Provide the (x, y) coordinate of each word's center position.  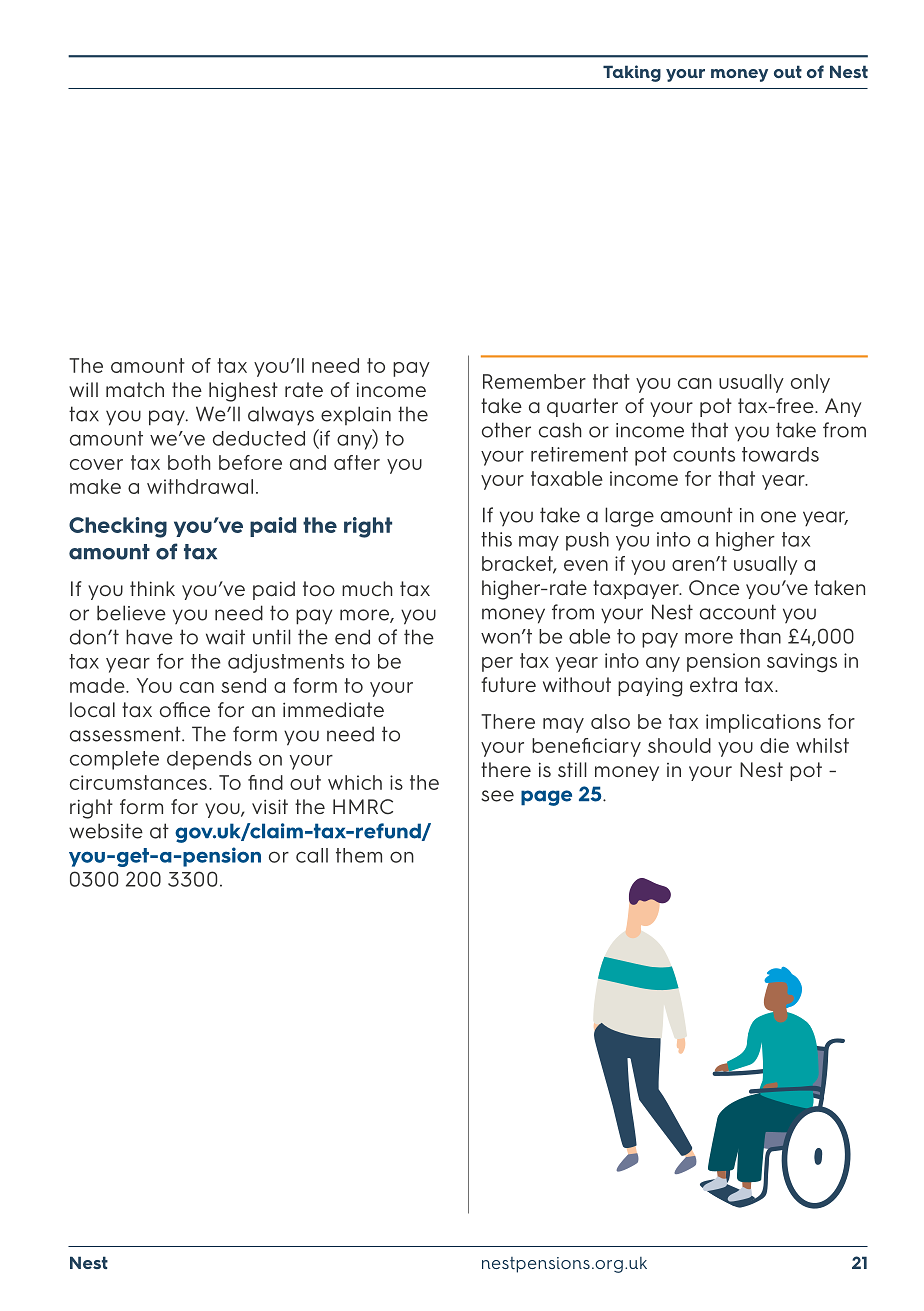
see (497, 796)
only (810, 383)
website (106, 831)
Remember (534, 381)
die (774, 745)
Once (714, 588)
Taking (632, 73)
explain (356, 415)
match (135, 390)
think (152, 588)
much (367, 589)
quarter (582, 407)
